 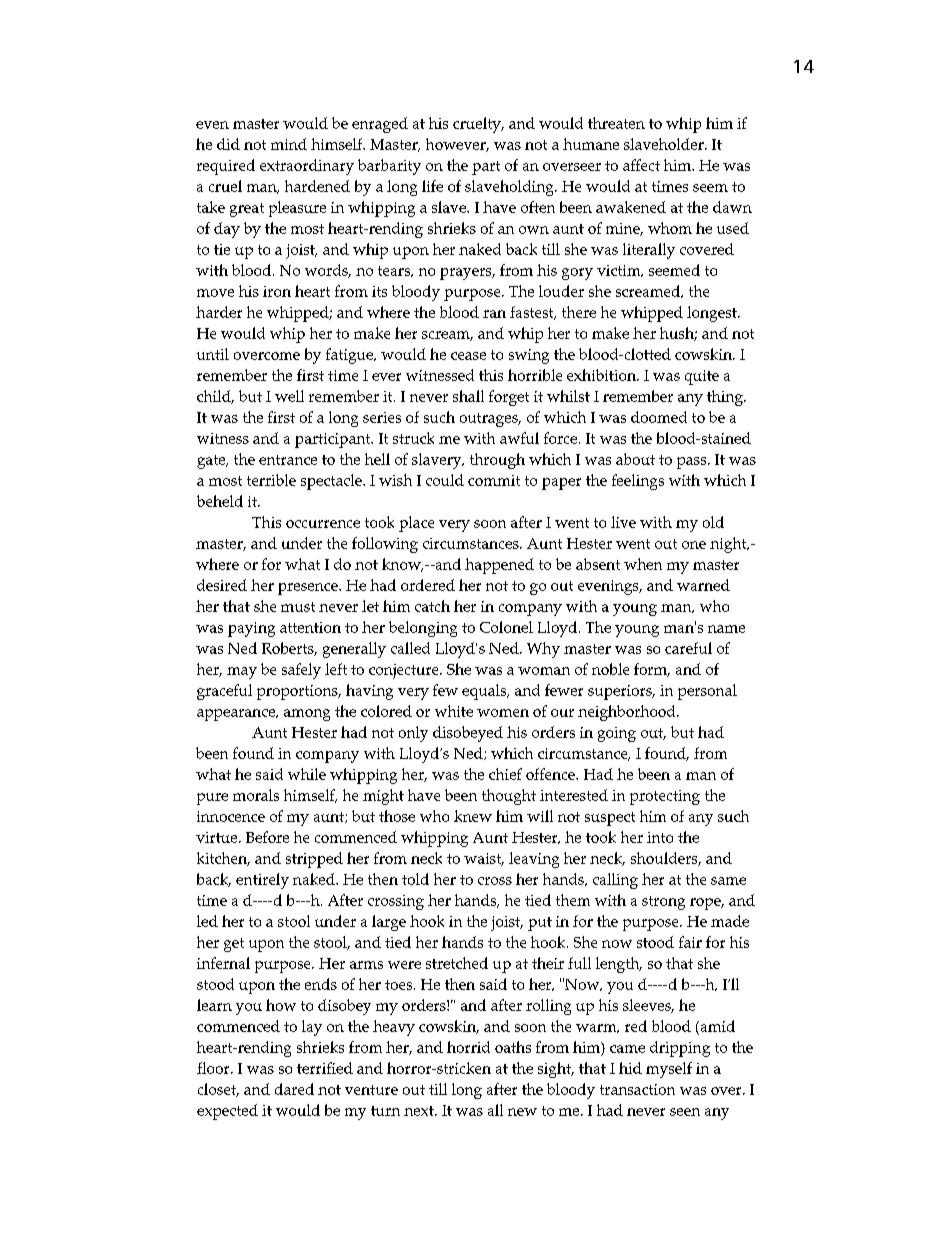 What do you see at coordinates (289, 144) in the screenshot?
I see `mind` at bounding box center [289, 144].
